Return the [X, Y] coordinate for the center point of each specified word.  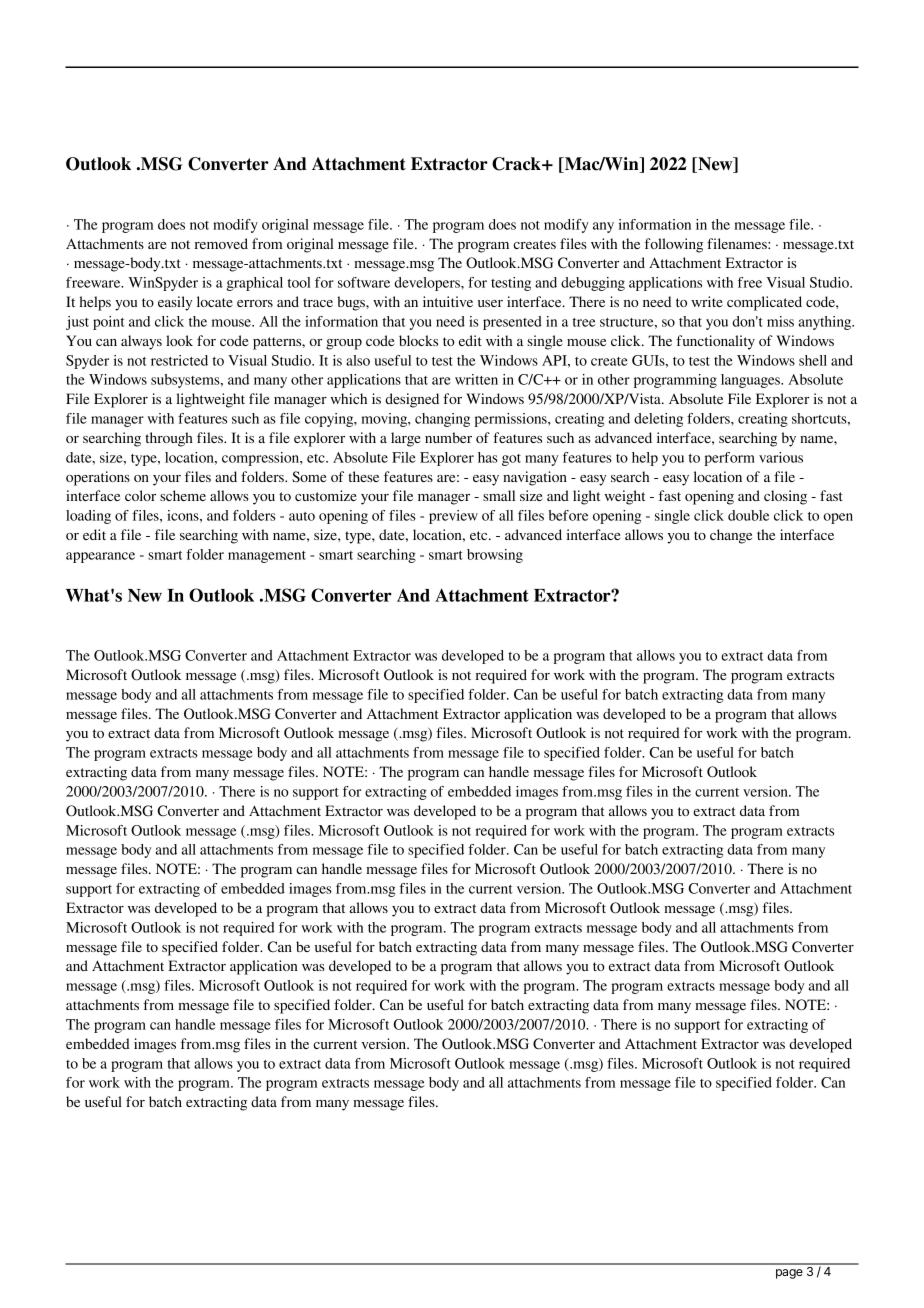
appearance [100, 557]
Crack [517, 164]
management [267, 557]
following [674, 245]
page [789, 1274]
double [748, 515]
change [731, 536]
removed [221, 243]
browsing [495, 556]
